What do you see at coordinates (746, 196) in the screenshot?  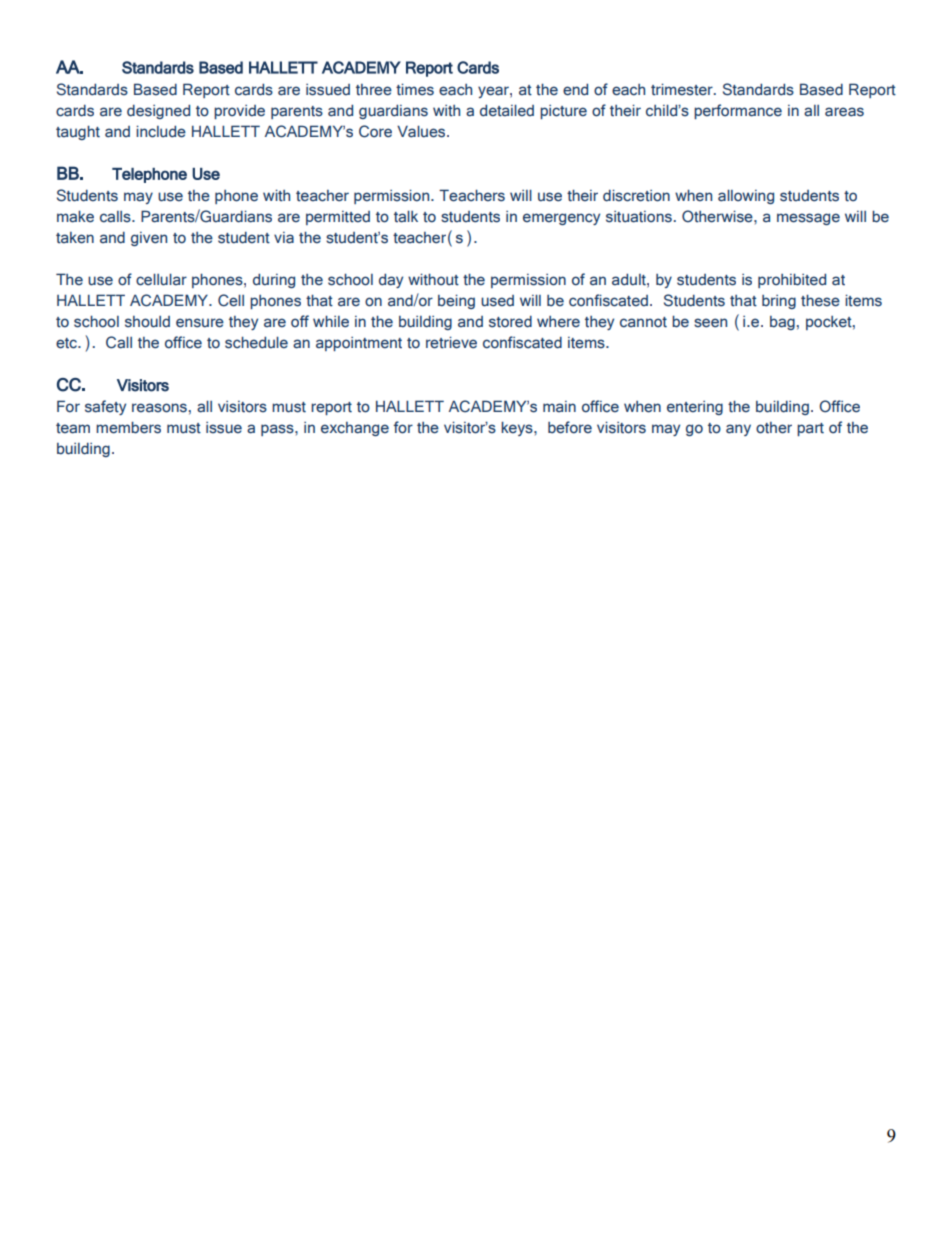 I see `allowing` at bounding box center [746, 196].
